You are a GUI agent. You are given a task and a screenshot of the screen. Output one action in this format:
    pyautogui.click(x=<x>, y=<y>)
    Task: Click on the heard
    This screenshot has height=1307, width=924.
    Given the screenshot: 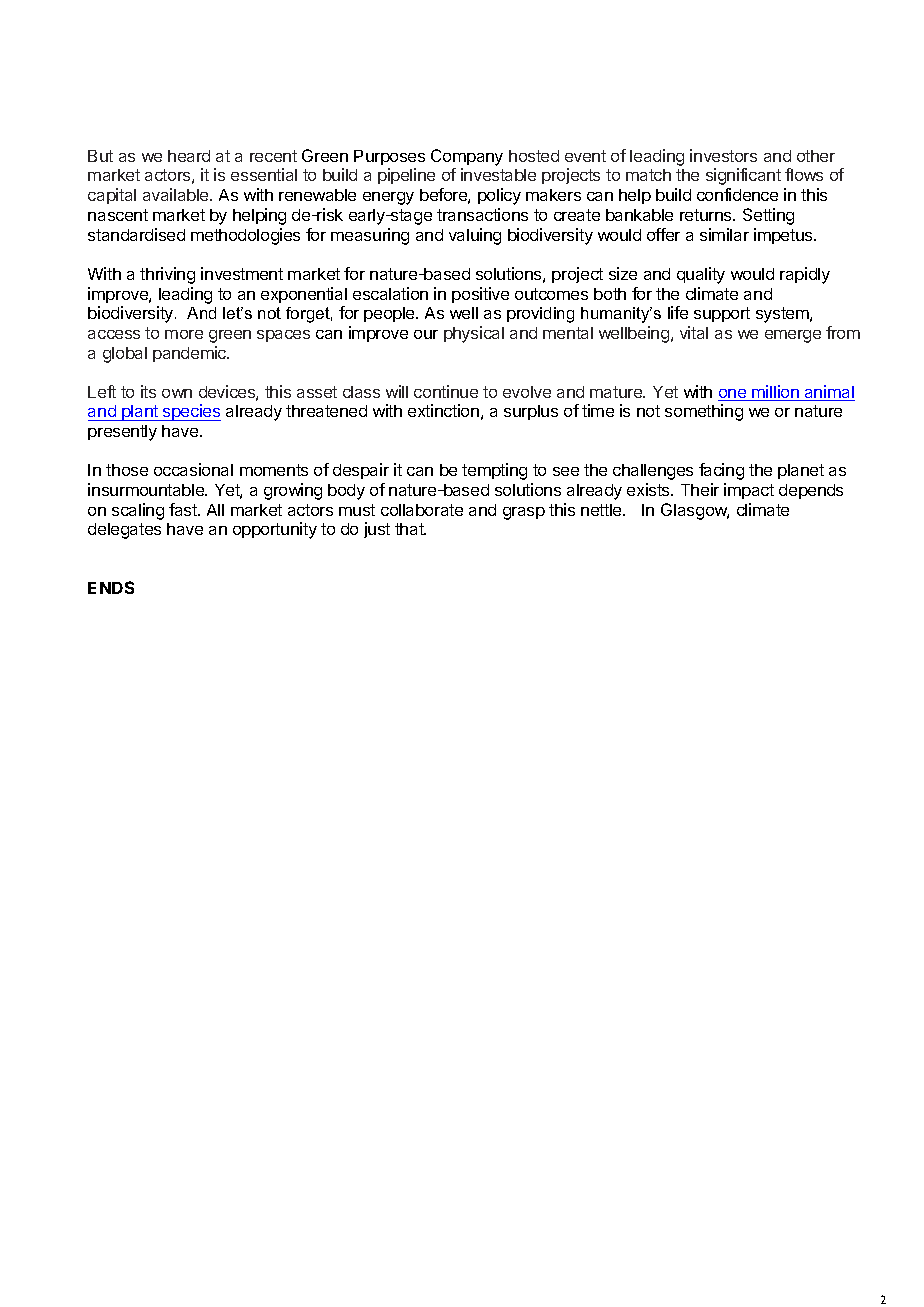 What is the action you would take?
    pyautogui.click(x=189, y=156)
